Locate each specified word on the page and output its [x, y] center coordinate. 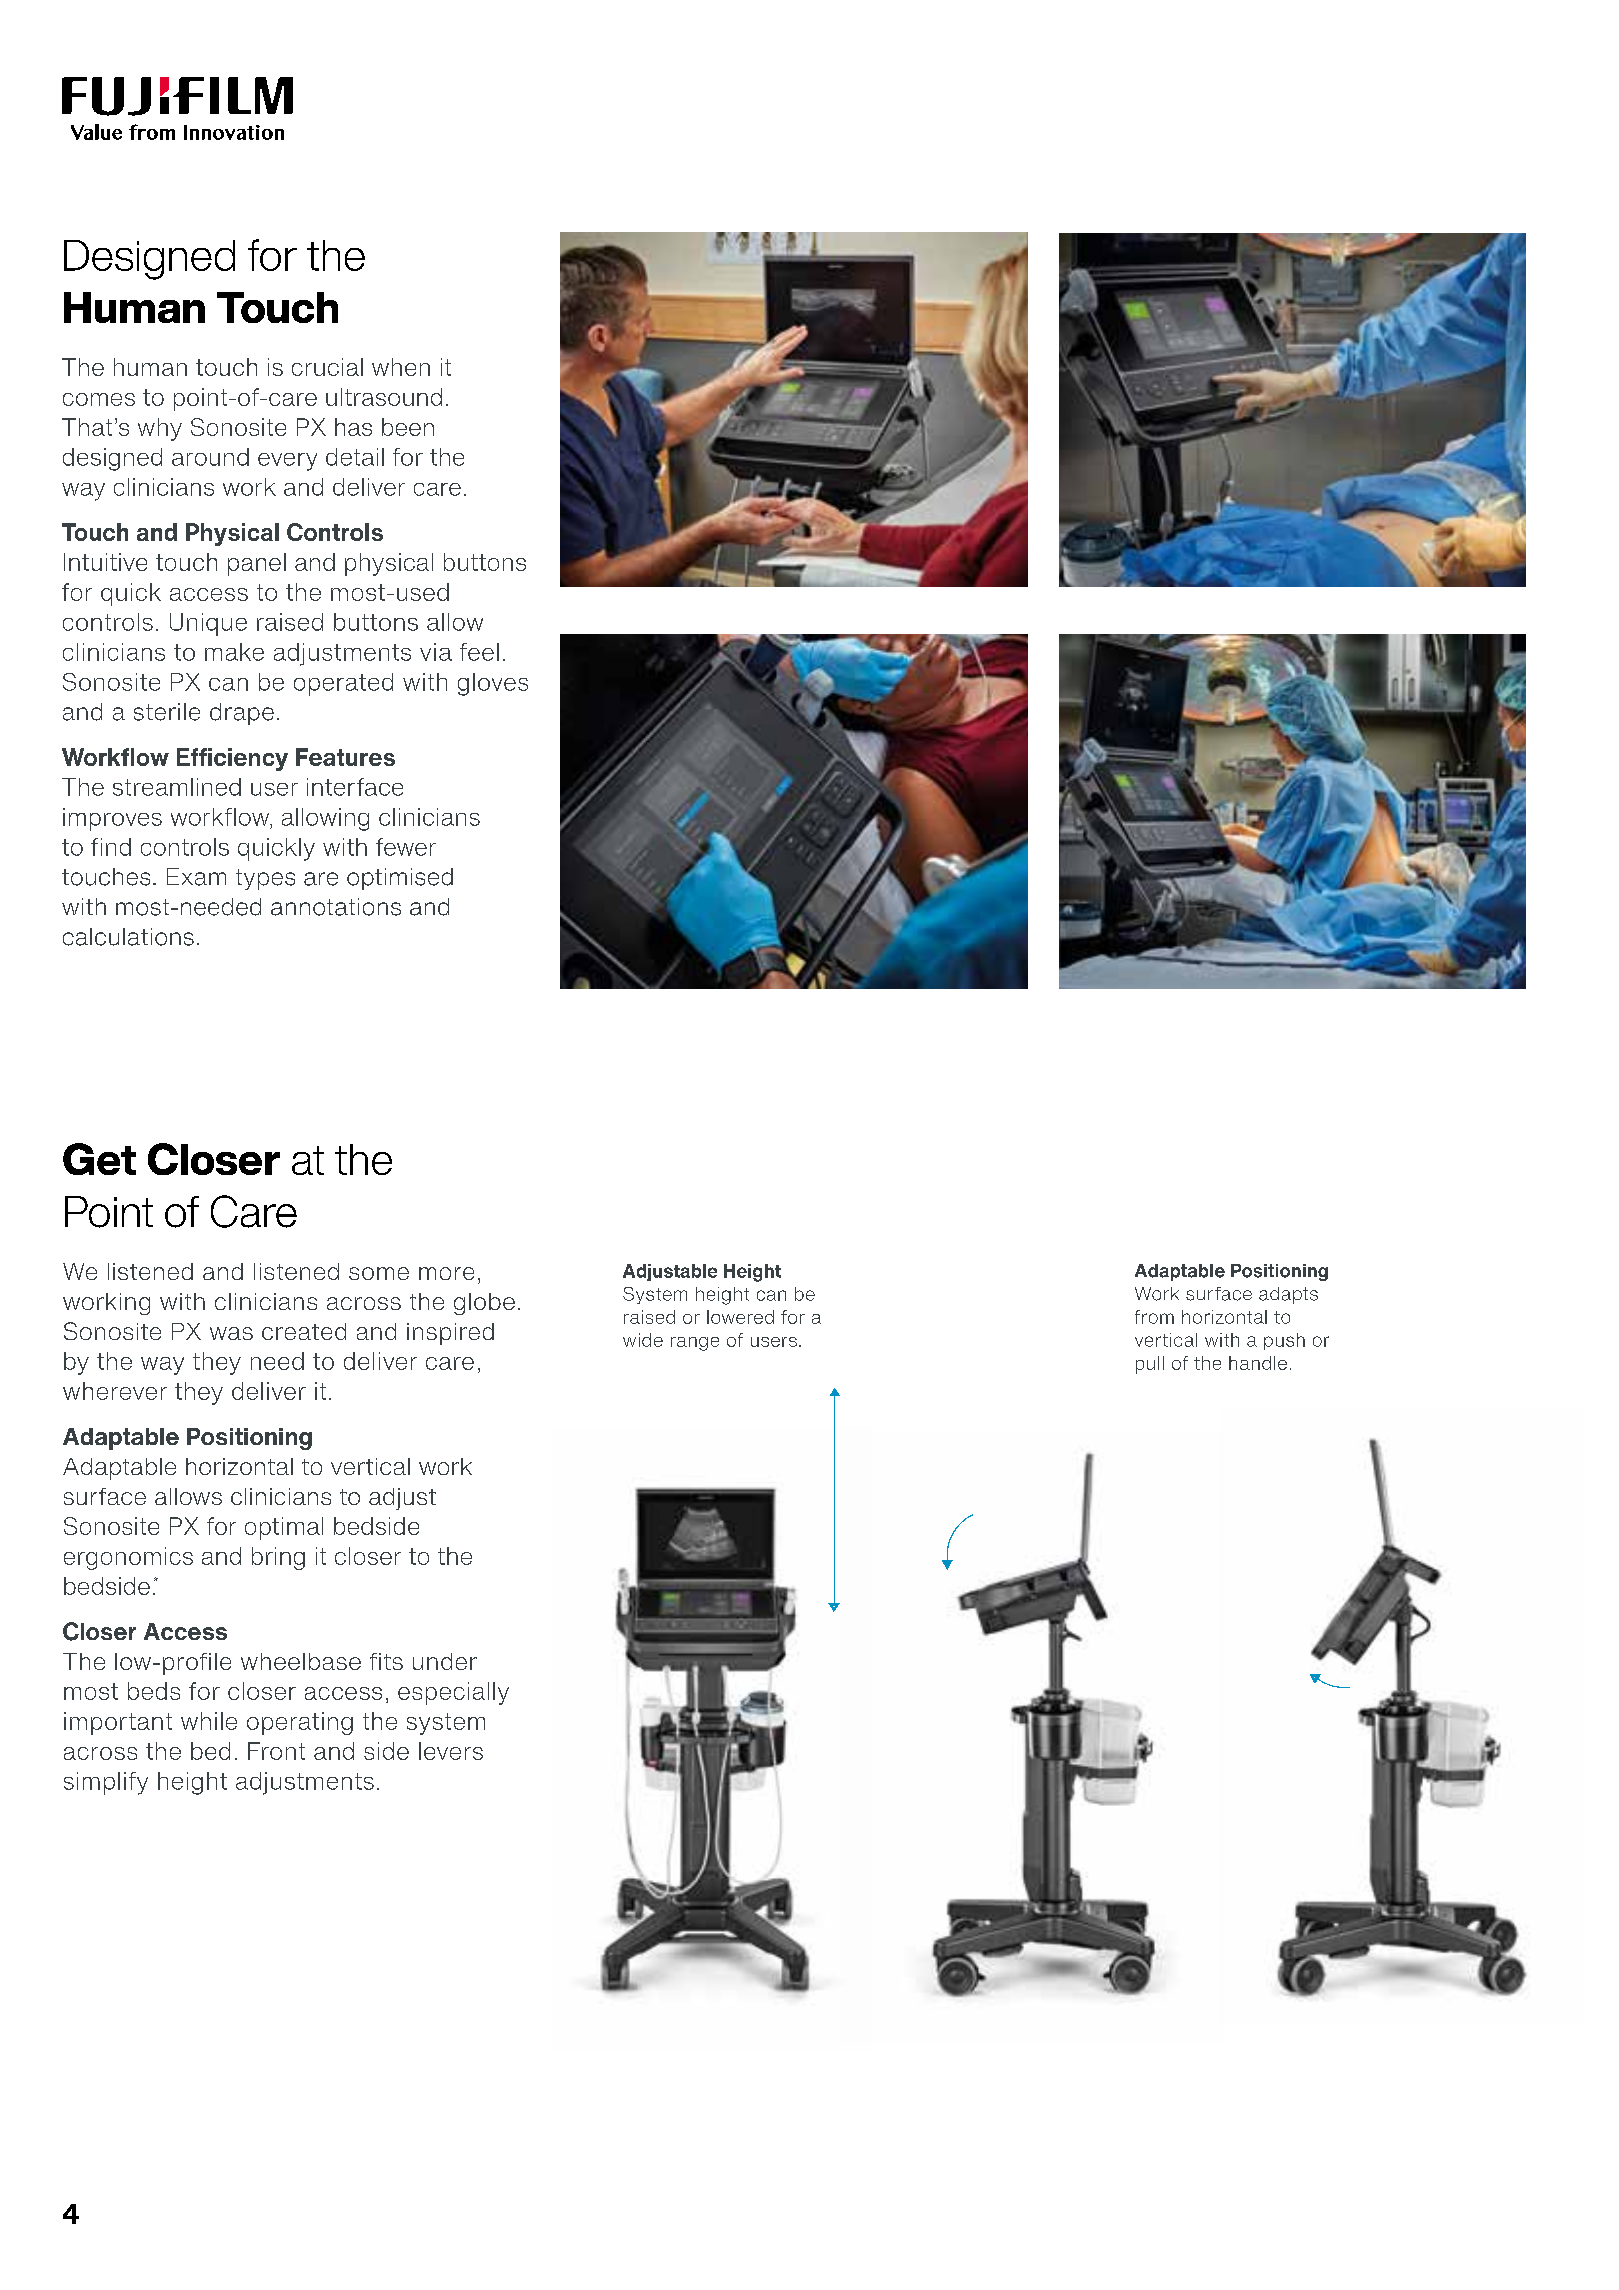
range [695, 1344]
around [210, 457]
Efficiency [232, 759]
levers [451, 1751]
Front [276, 1751]
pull [1150, 1365]
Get [99, 1159]
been [408, 427]
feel [479, 652]
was [231, 1333]
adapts [1288, 1295]
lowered [740, 1317]
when [401, 367]
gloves [493, 684]
